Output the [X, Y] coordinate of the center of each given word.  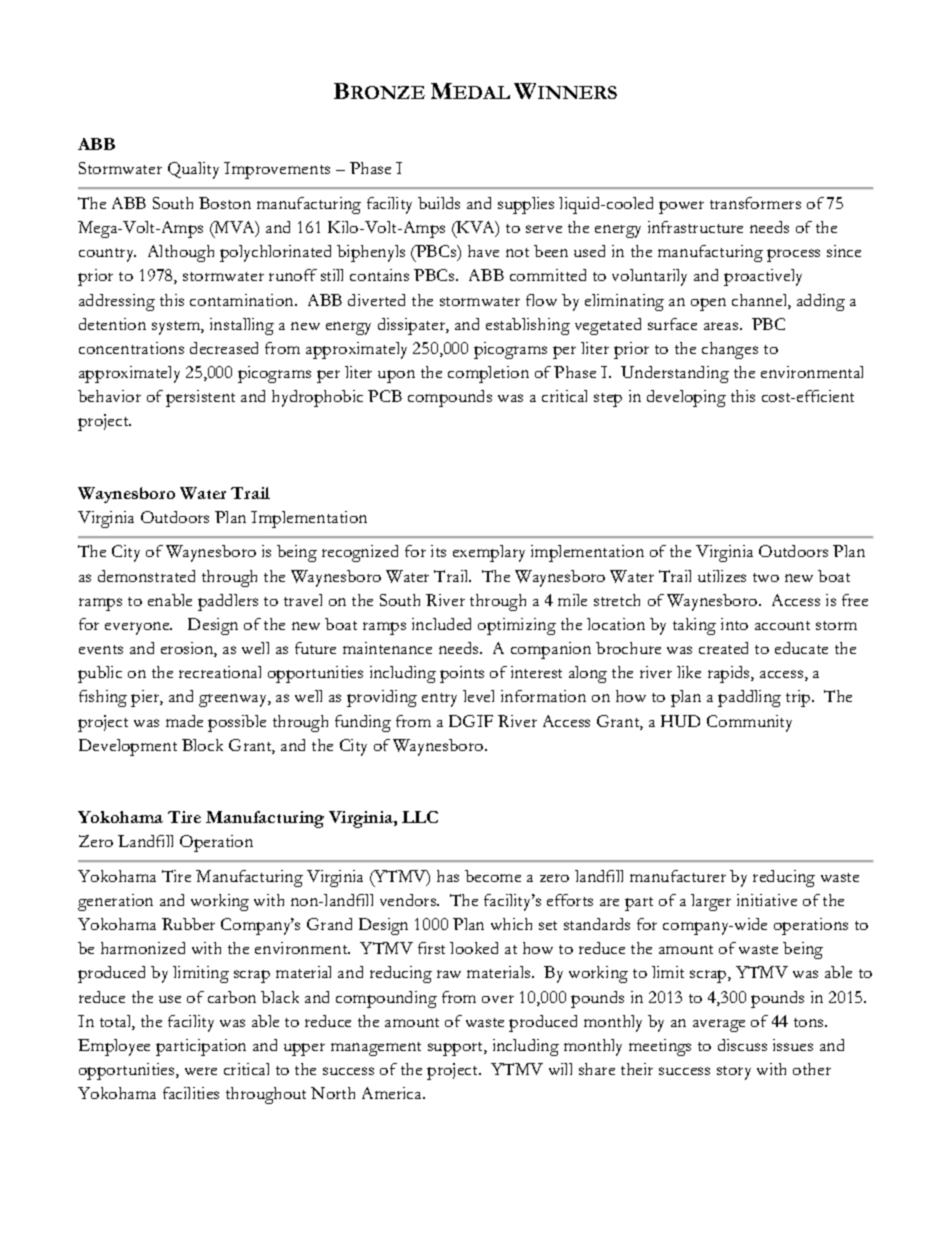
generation [115, 902]
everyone [138, 628]
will [560, 1069]
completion [488, 374]
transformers [755, 203]
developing [686, 398]
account [782, 625]
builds [439, 203]
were [201, 1071]
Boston [225, 203]
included [441, 624]
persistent [200, 398]
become [493, 876]
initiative [767, 900]
